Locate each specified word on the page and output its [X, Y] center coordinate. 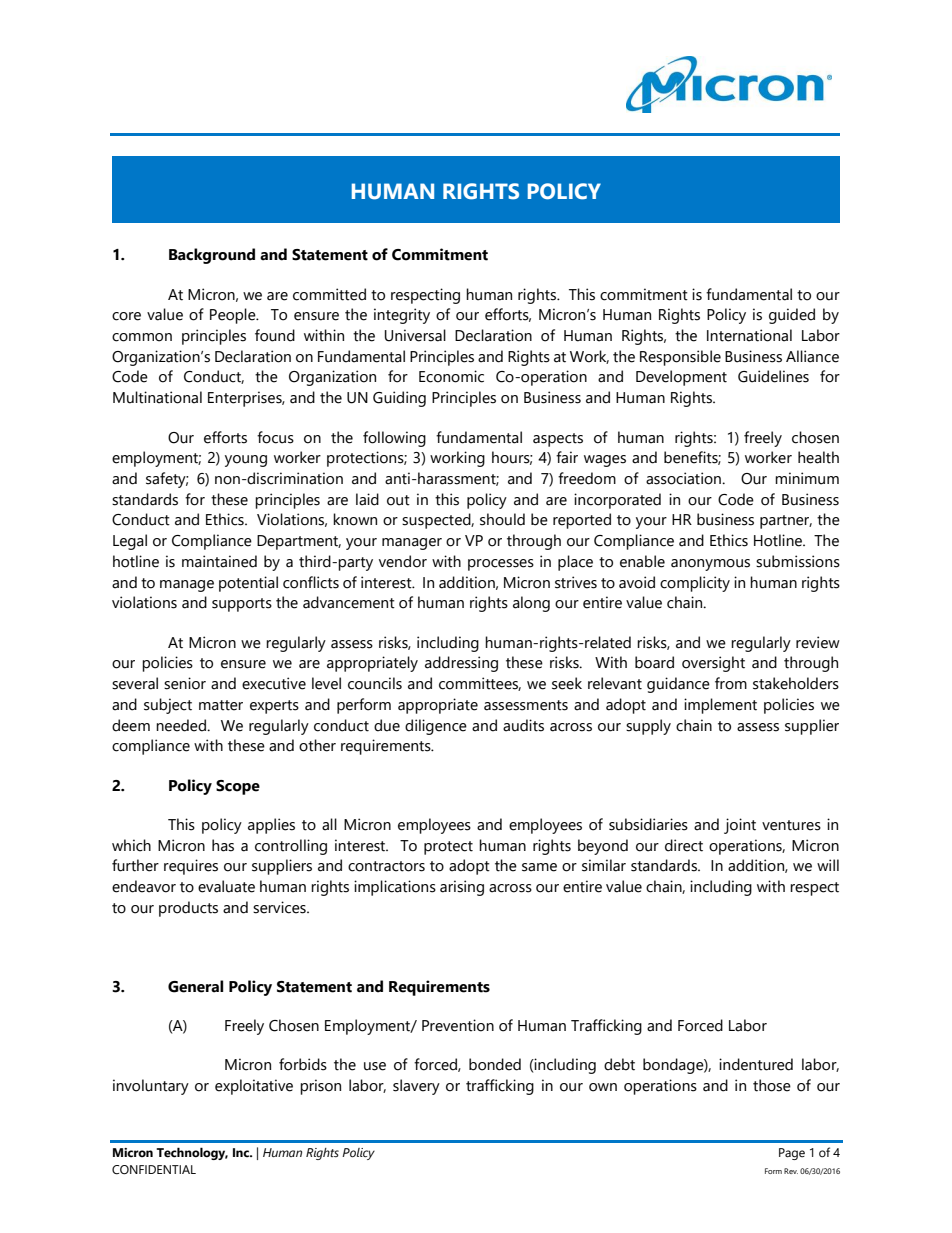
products [188, 909]
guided [792, 316]
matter [221, 705]
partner [786, 522]
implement [720, 706]
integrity [402, 316]
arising [462, 888]
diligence [436, 727]
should [502, 519]
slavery [416, 1087]
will [828, 865]
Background [212, 256]
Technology [192, 1153]
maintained [219, 561]
